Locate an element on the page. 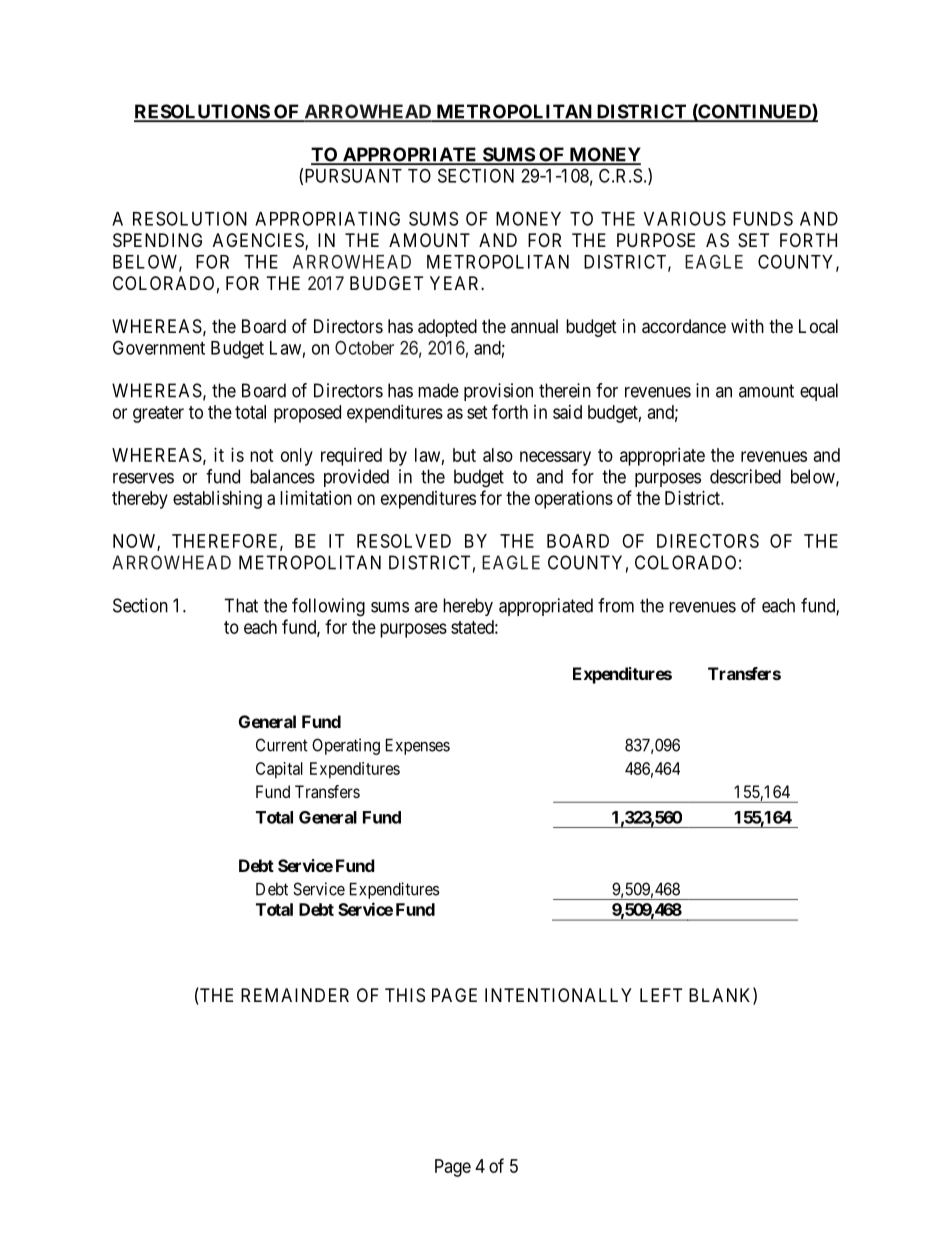 The image size is (952, 1233). from is located at coordinates (616, 605).
